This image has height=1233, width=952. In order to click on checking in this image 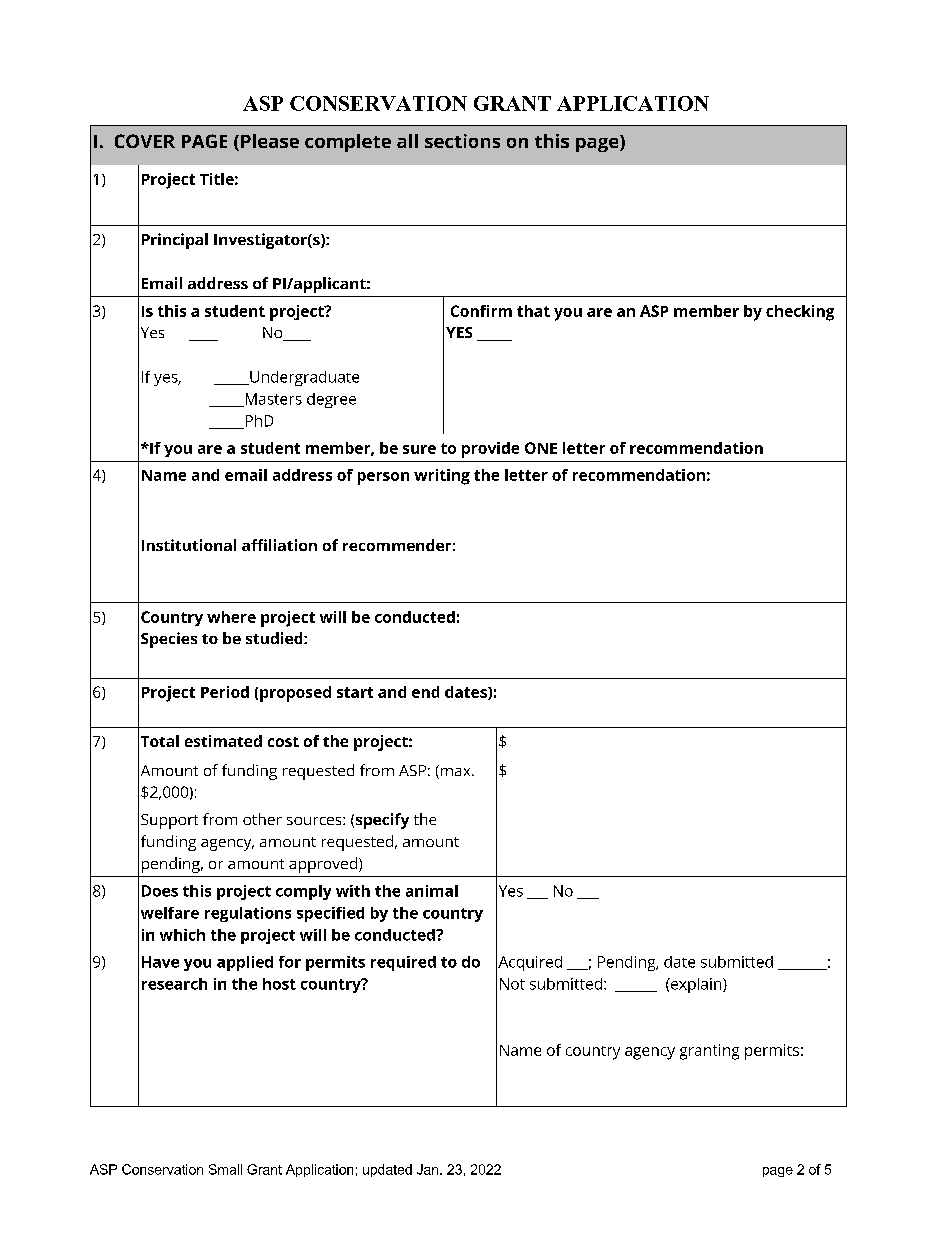, I will do `click(800, 313)`.
